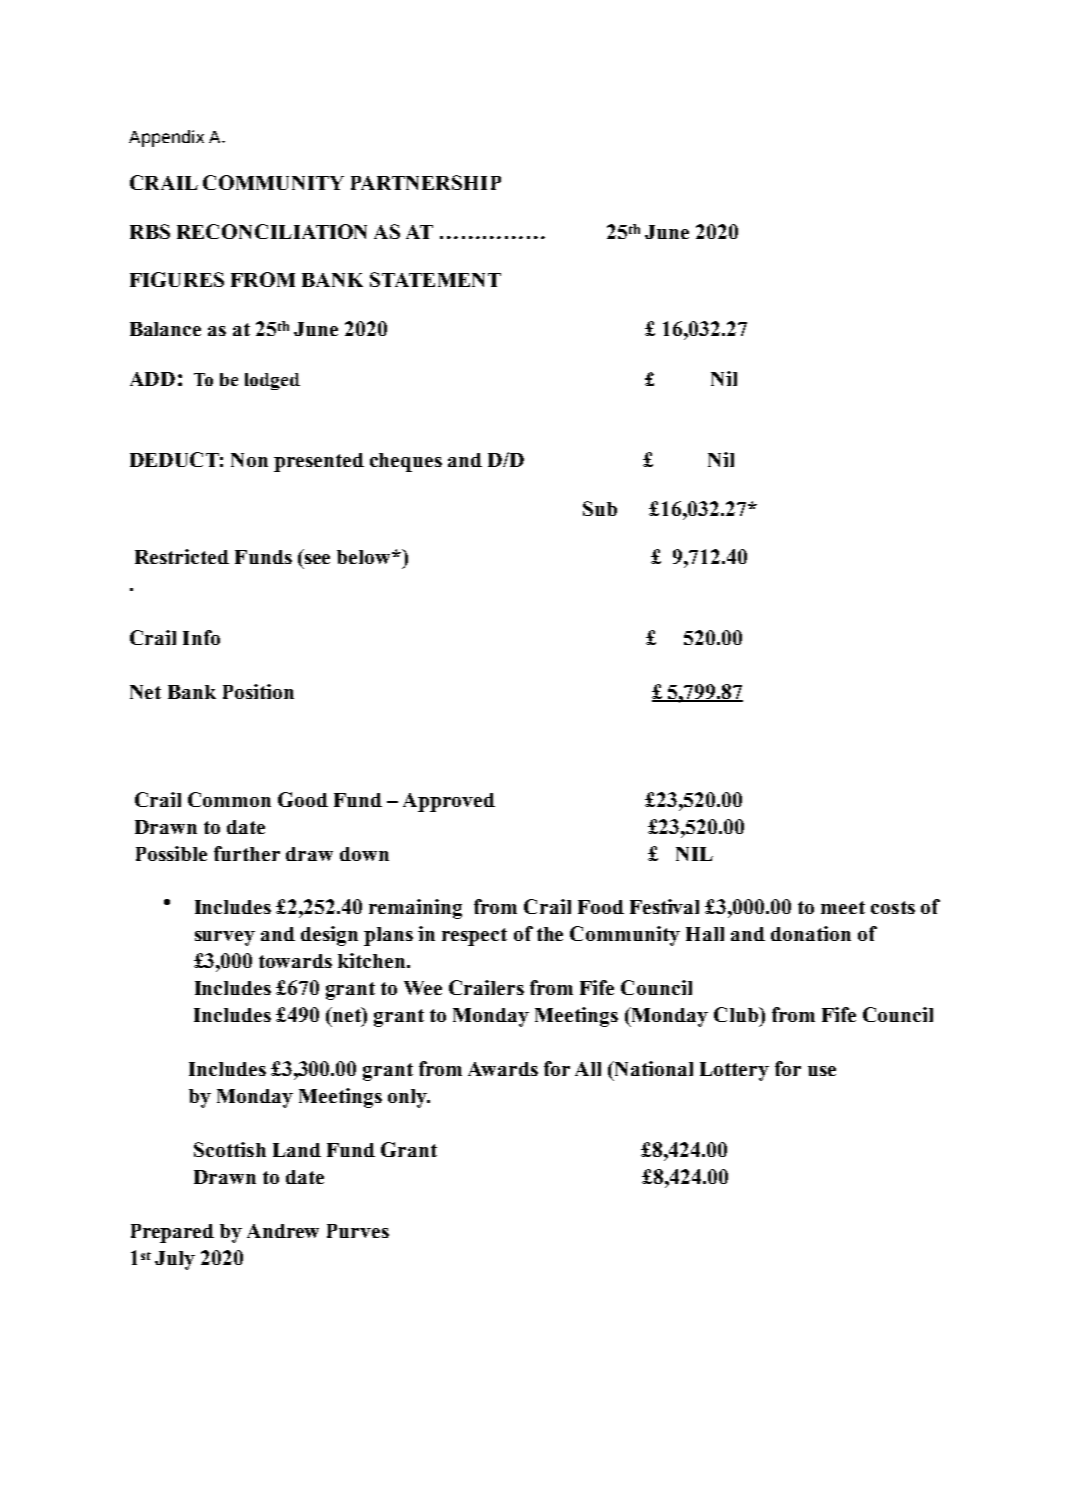 Image resolution: width=1068 pixels, height=1512 pixels. I want to click on Andrew, so click(283, 1231).
